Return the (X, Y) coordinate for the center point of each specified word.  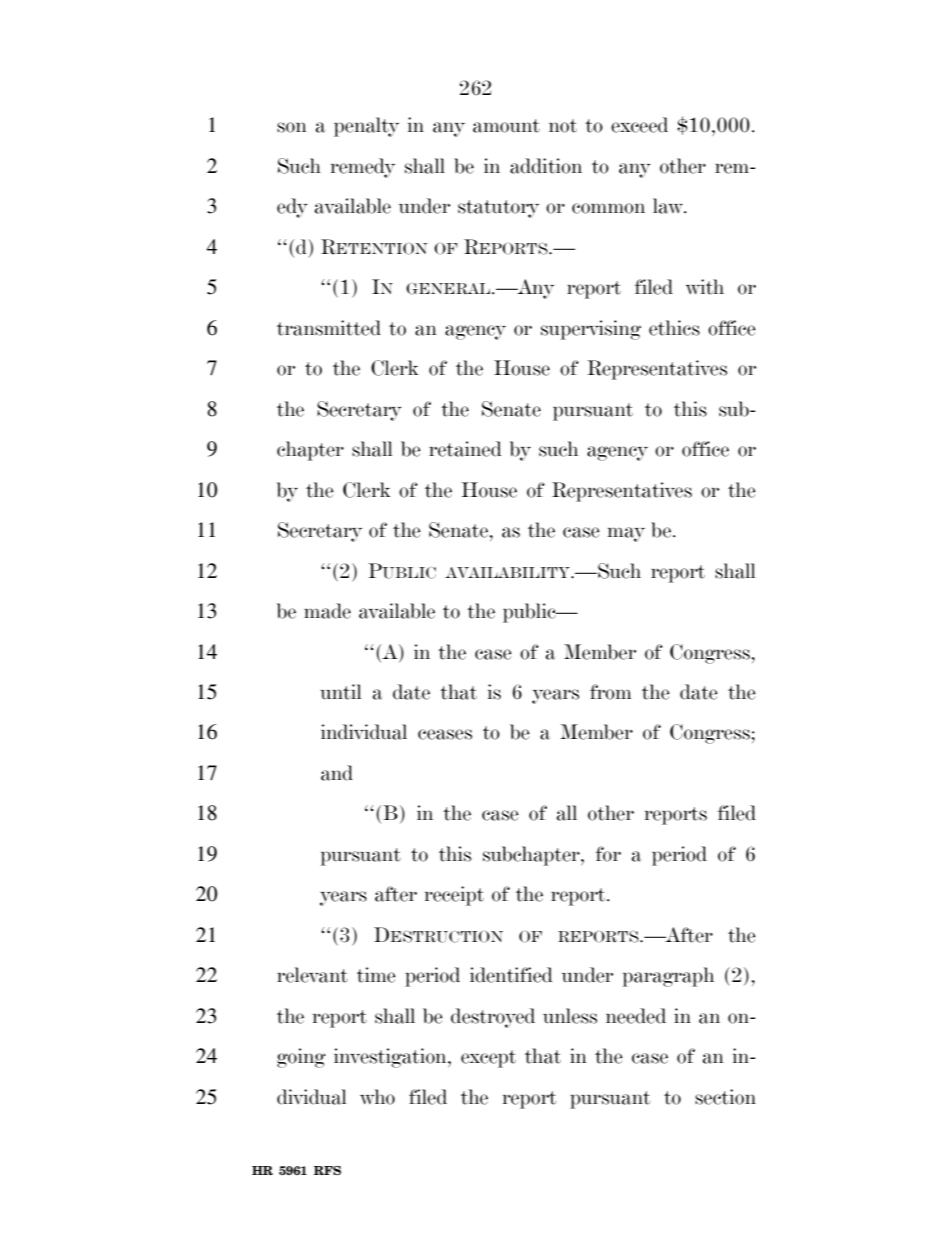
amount (506, 126)
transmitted (329, 328)
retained (465, 449)
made (327, 611)
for (608, 854)
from (611, 692)
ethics (674, 328)
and (337, 773)
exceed (639, 125)
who (377, 1097)
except (488, 1059)
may (626, 534)
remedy (363, 168)
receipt (454, 896)
